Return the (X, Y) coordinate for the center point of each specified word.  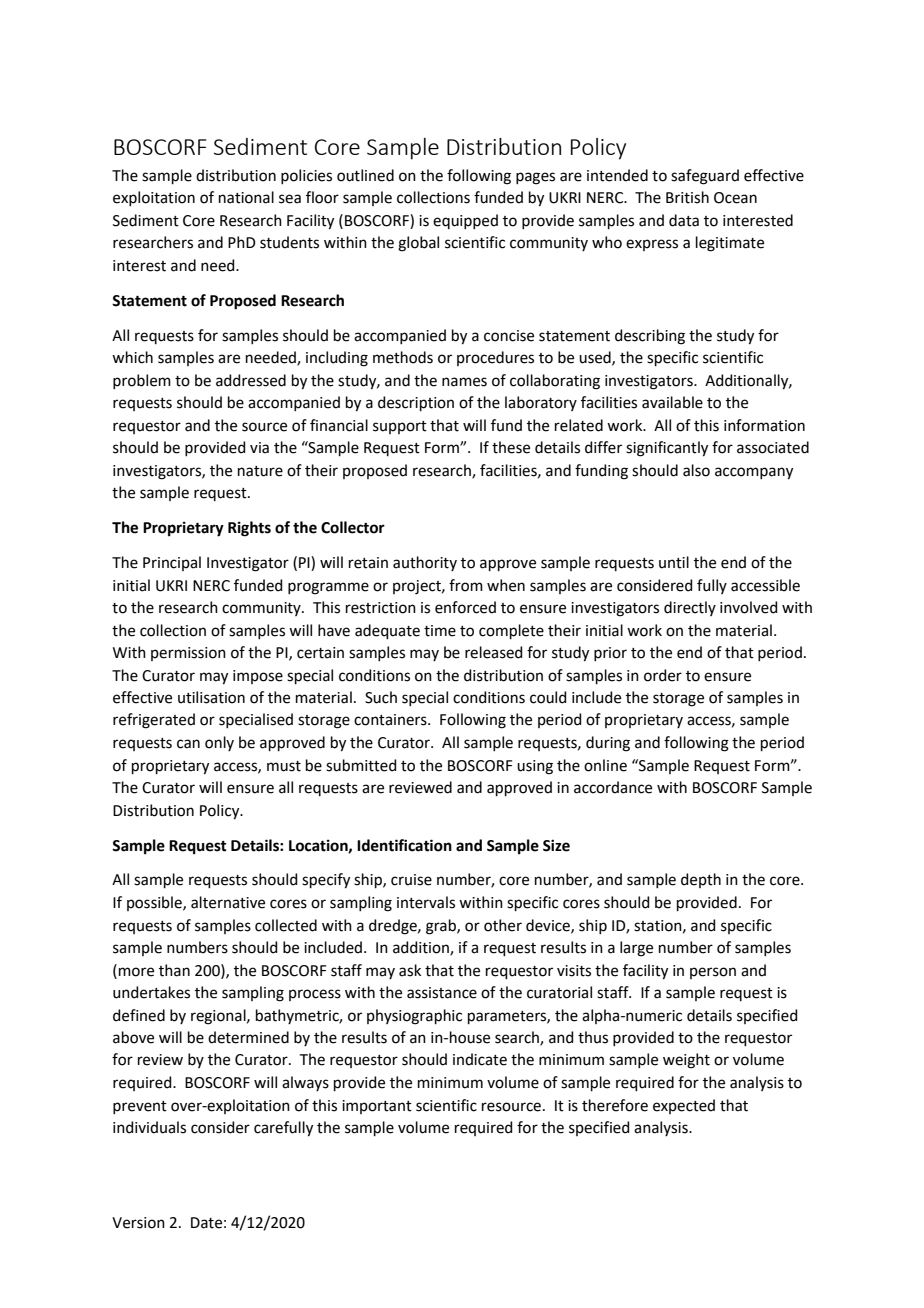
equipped (465, 221)
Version (138, 1223)
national (246, 197)
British (687, 197)
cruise (411, 880)
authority (425, 563)
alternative (228, 902)
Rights (249, 529)
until (674, 562)
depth (701, 880)
